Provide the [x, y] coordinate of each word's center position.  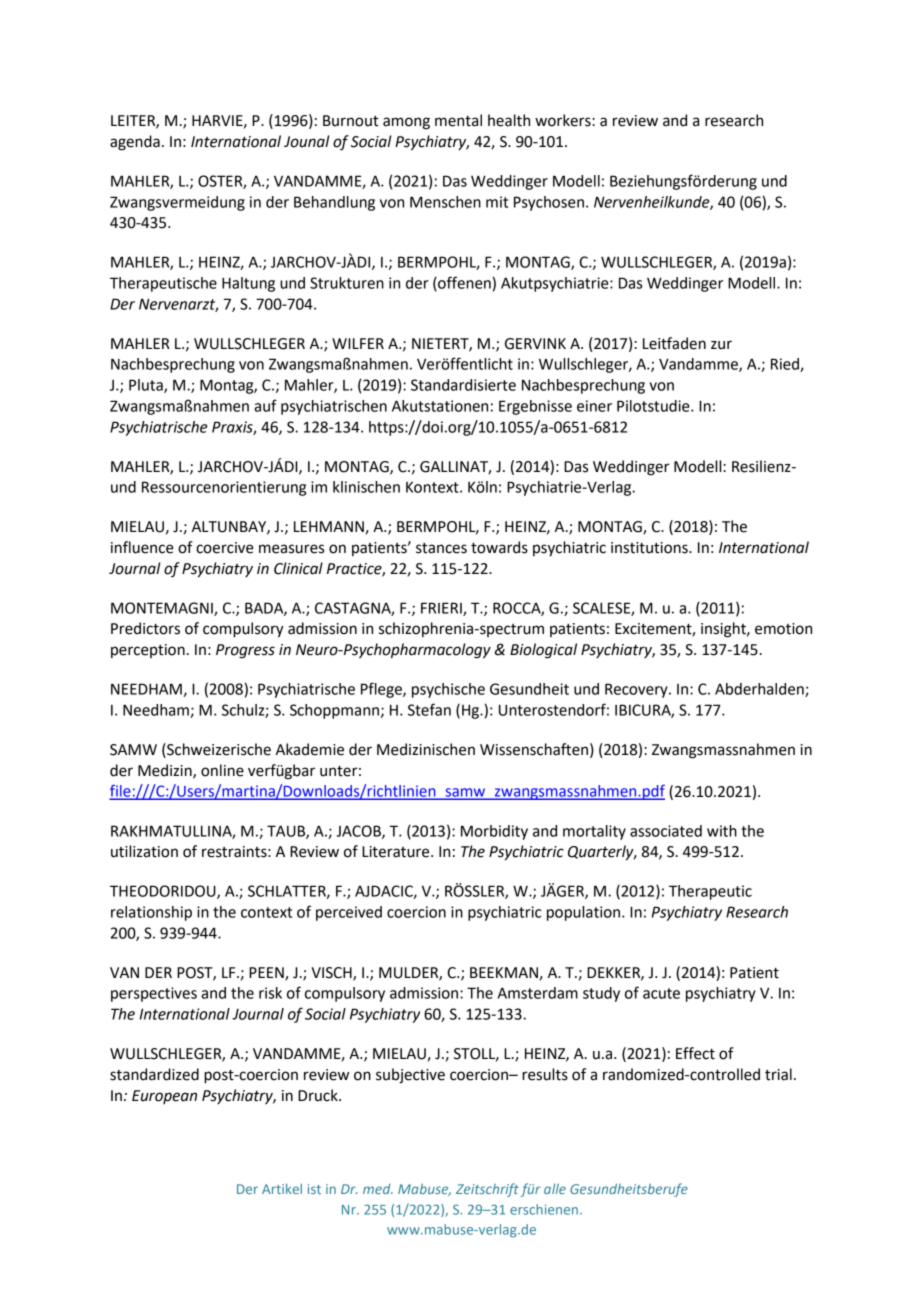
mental [458, 120]
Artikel [282, 1188]
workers [564, 120]
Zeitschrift [487, 1190]
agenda [135, 143]
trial [778, 1074]
